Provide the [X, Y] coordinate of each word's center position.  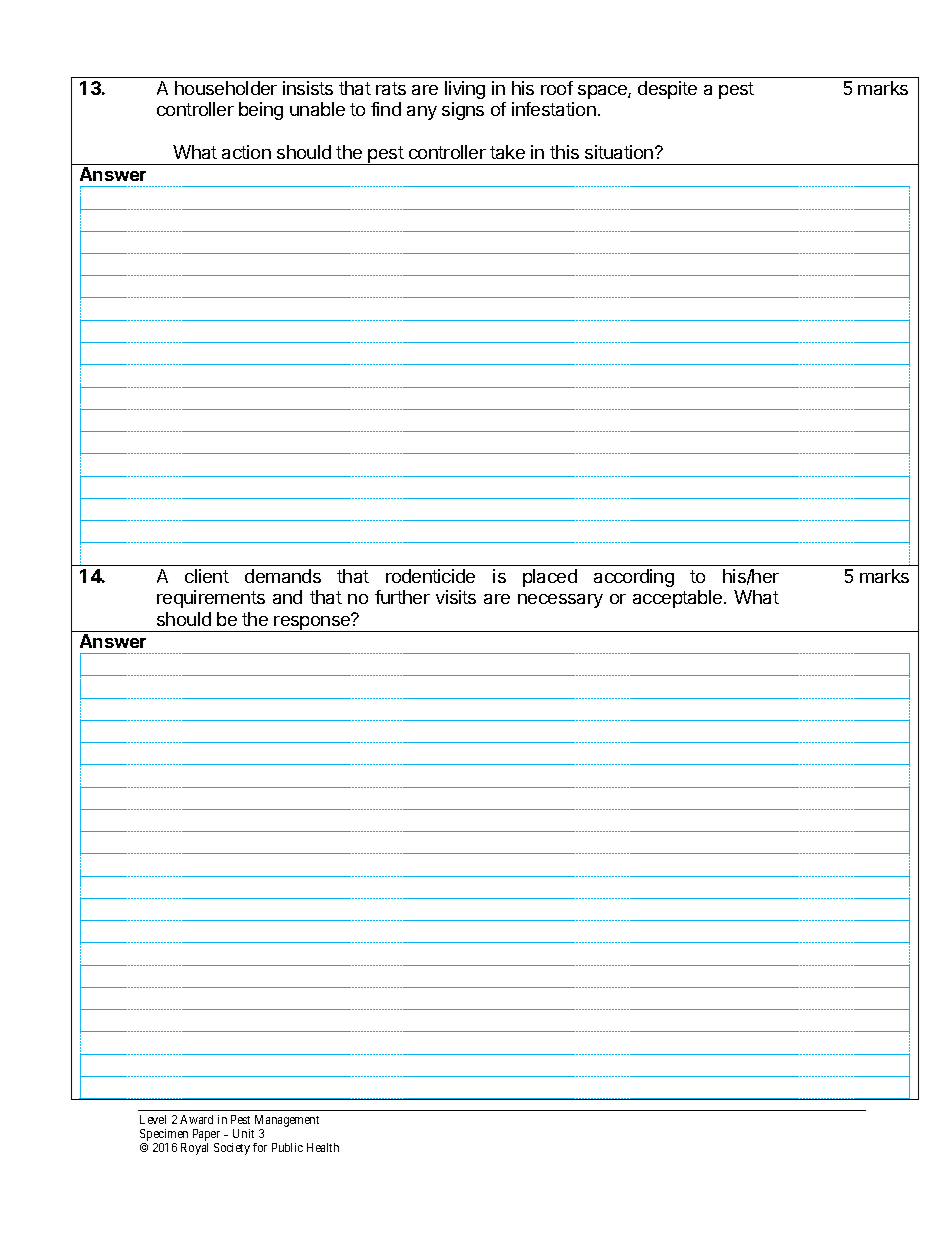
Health [323, 1147]
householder [226, 88]
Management [287, 1121]
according [634, 578]
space [603, 92]
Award [196, 1119]
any [422, 113]
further [402, 597]
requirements [211, 599]
